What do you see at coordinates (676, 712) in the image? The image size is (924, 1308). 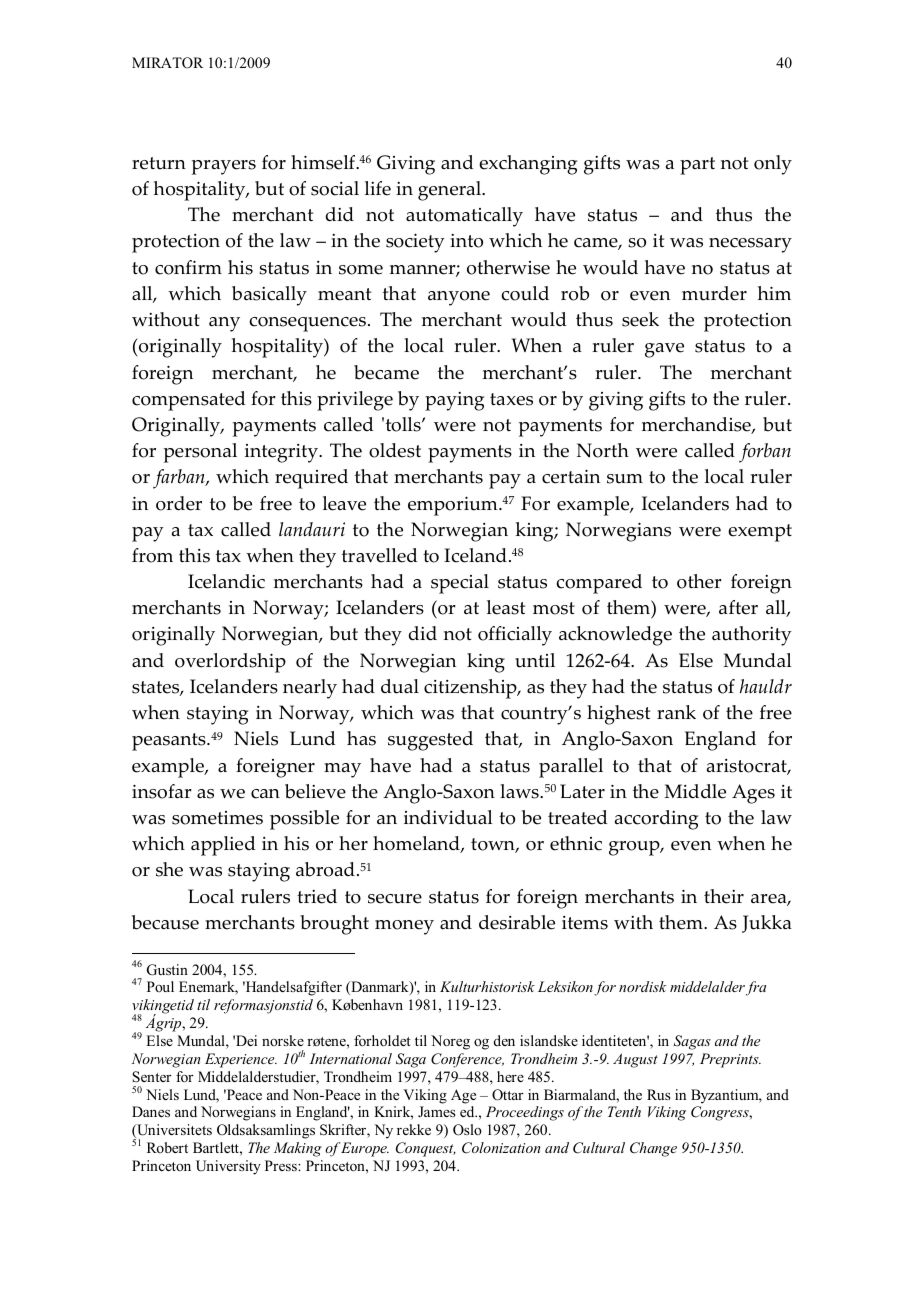 I see `rank` at bounding box center [676, 712].
